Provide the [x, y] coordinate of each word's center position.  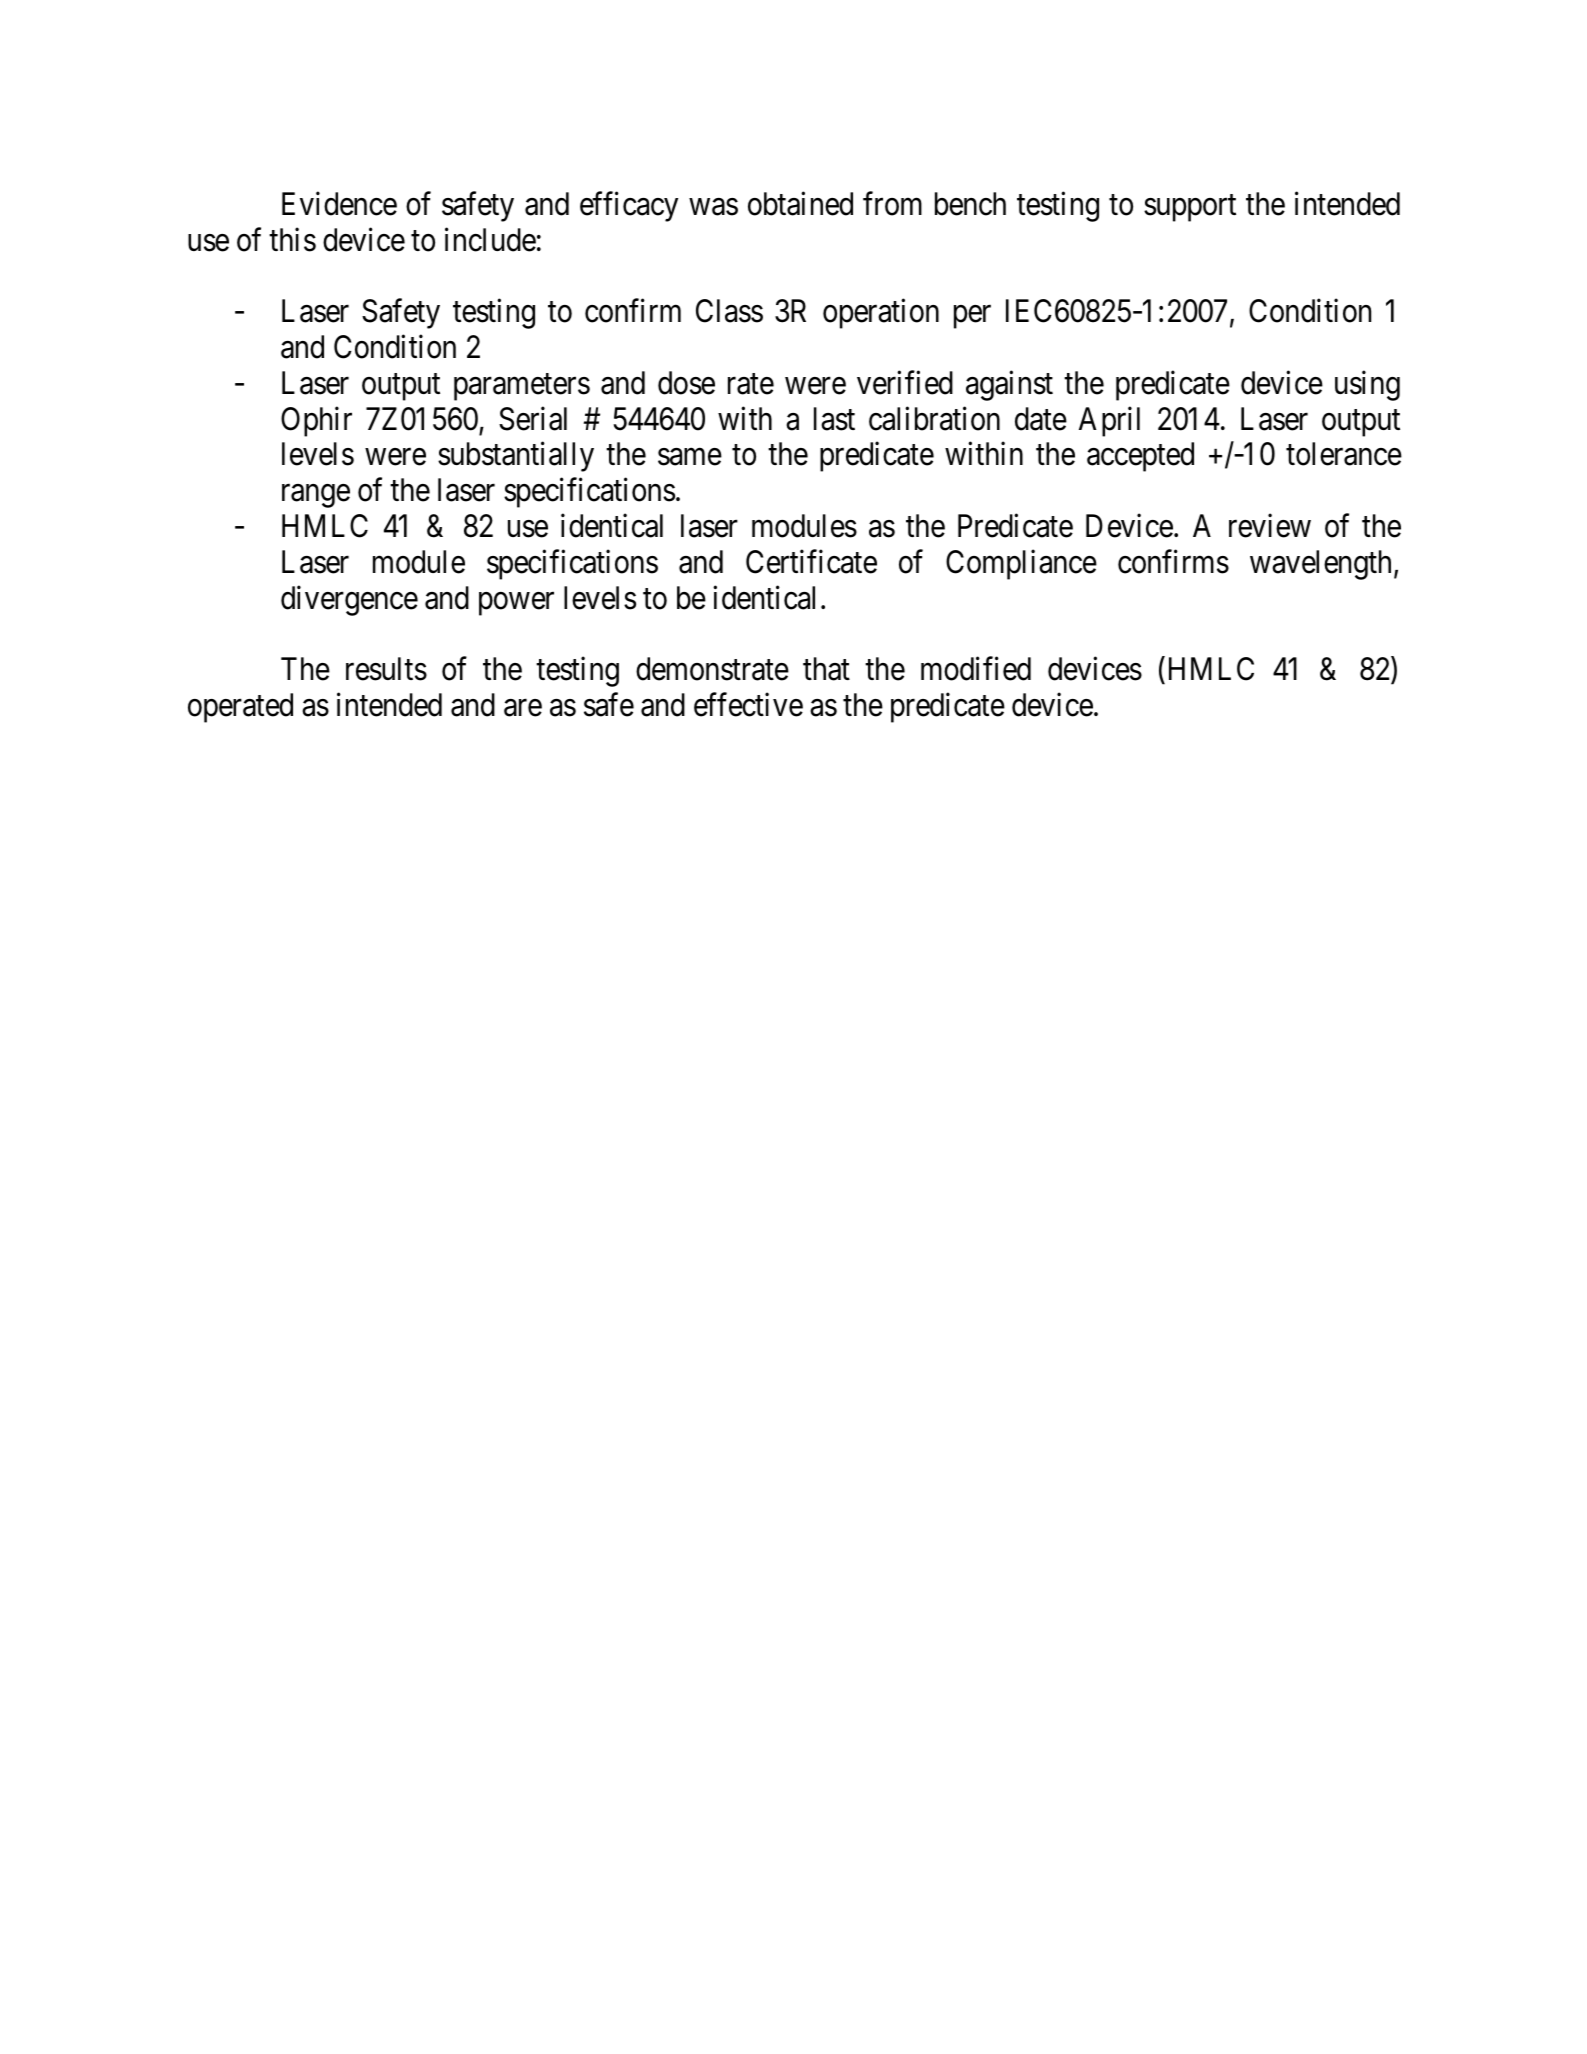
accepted [1140, 457]
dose [686, 383]
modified [976, 669]
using [1367, 386]
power [516, 604]
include [490, 239]
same [690, 457]
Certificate [811, 562]
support [1190, 208]
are [523, 708]
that [826, 669]
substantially [516, 457]
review [1270, 526]
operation [881, 314]
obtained [800, 204]
